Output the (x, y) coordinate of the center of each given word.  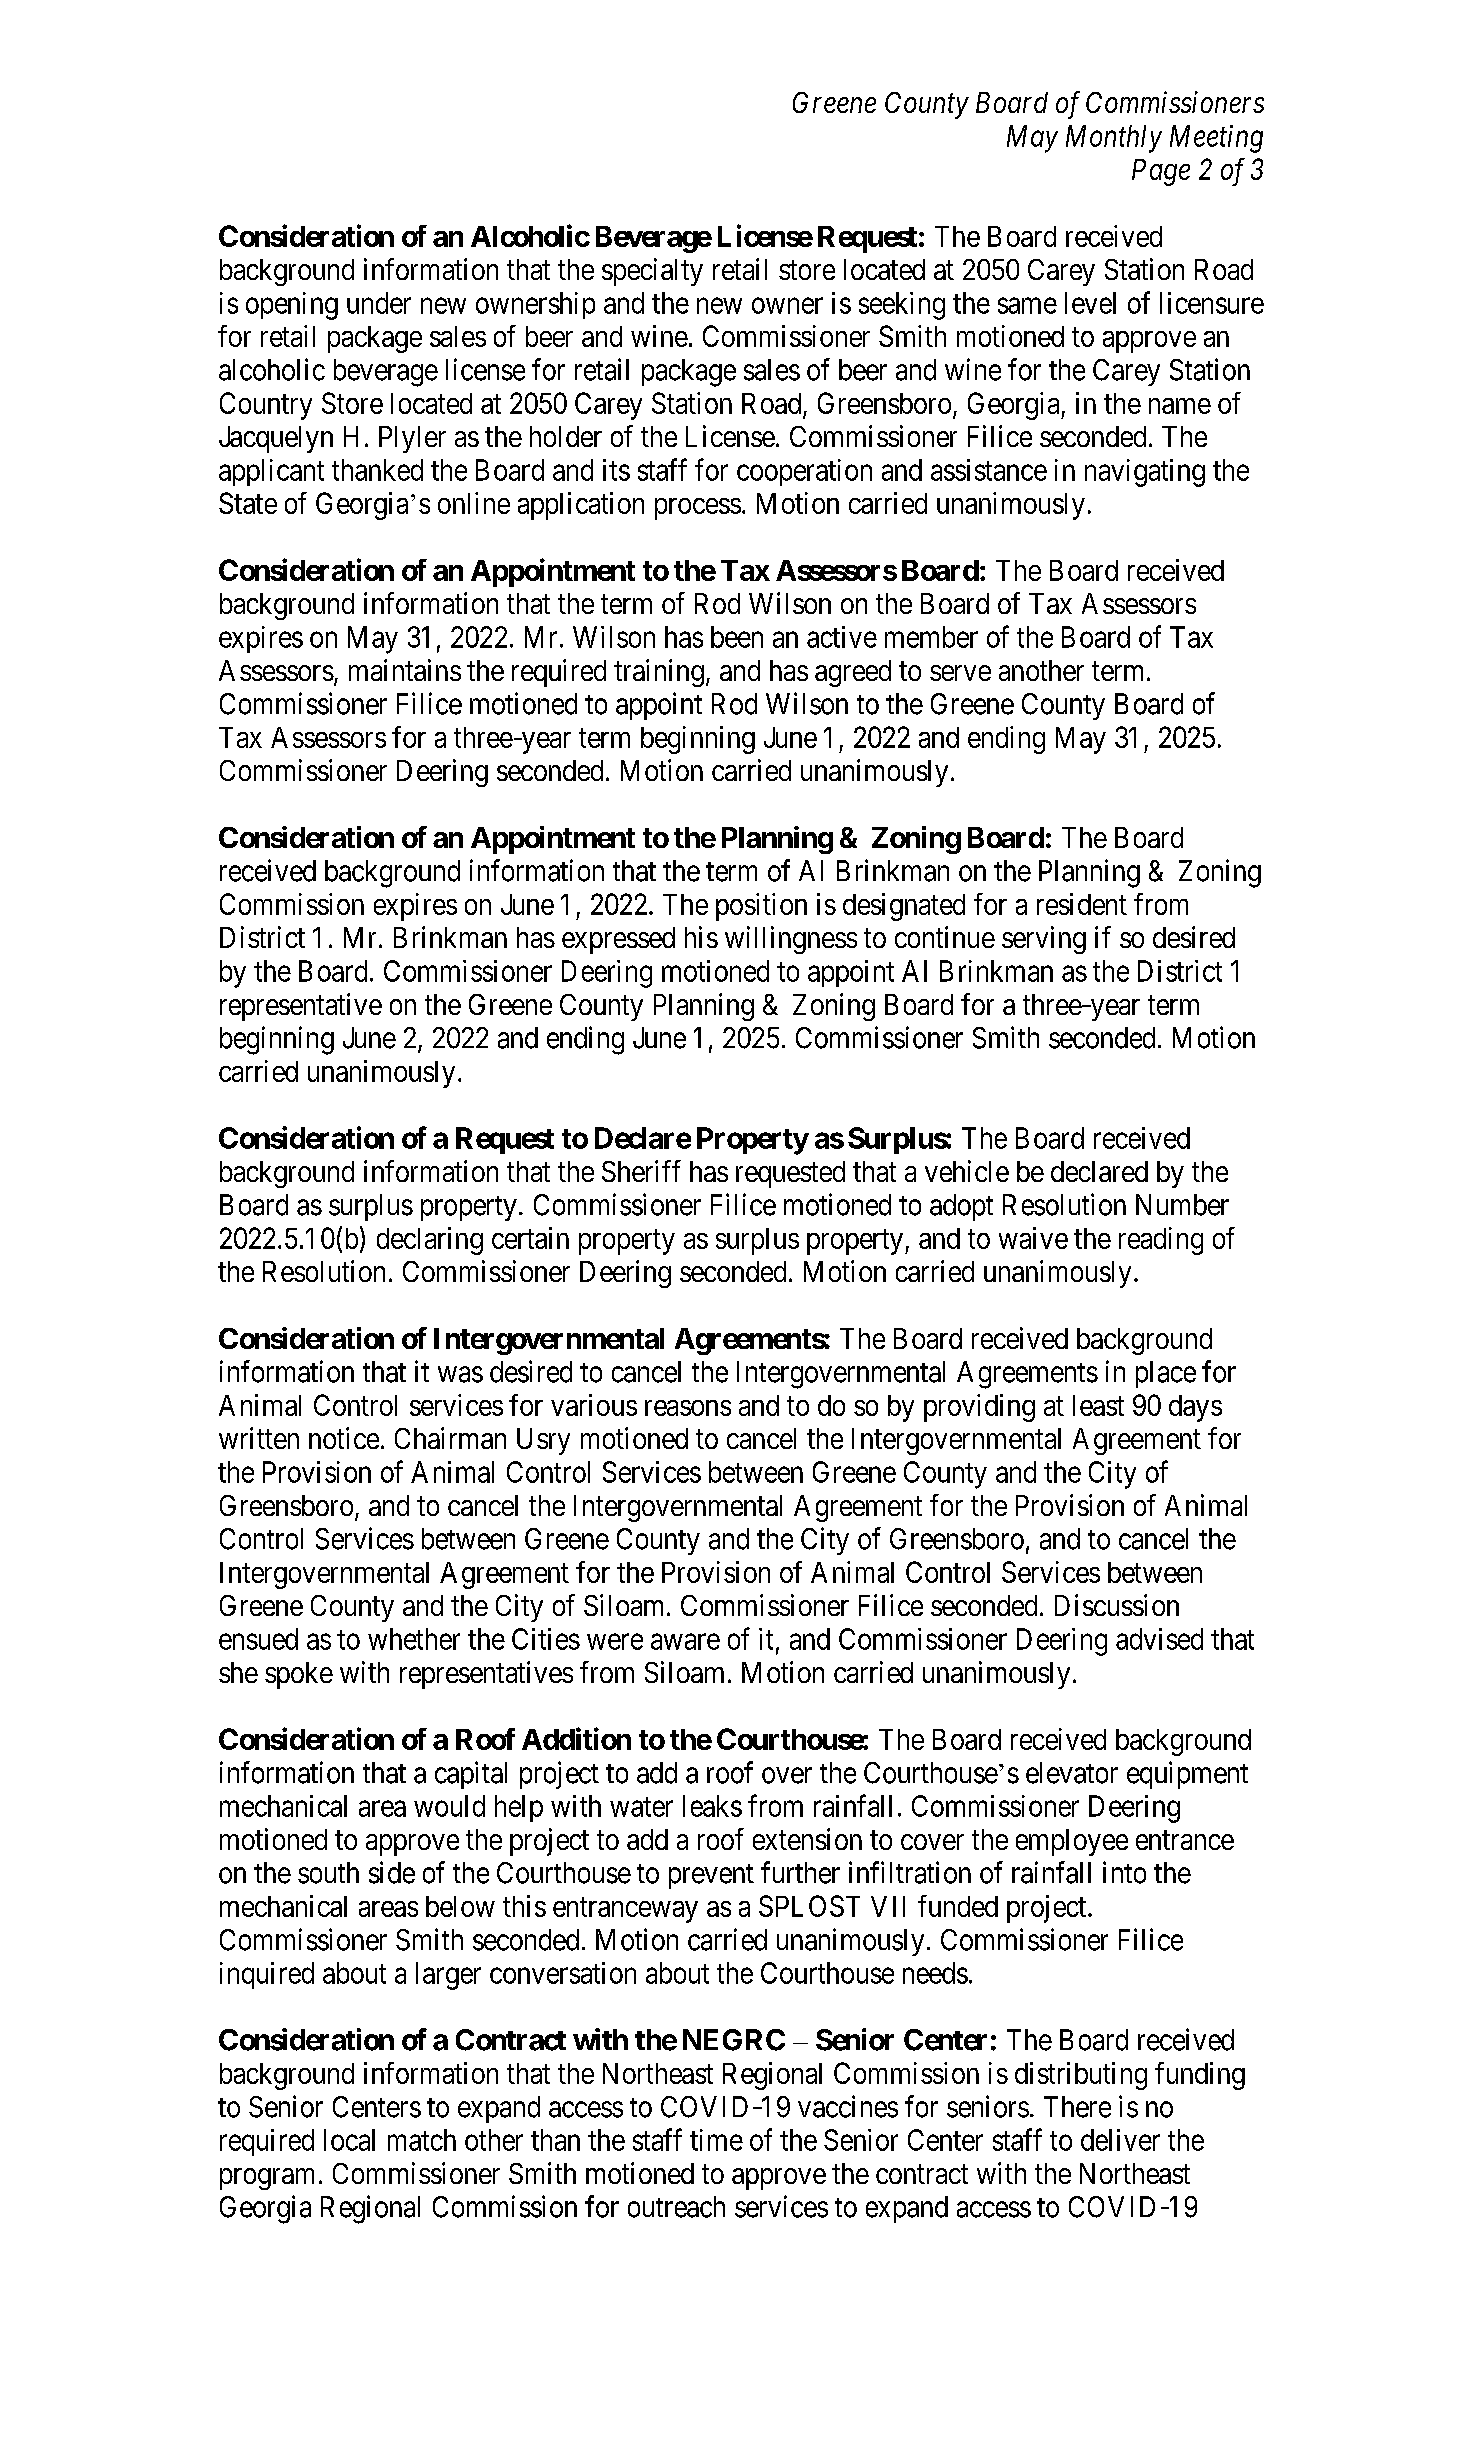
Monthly (1114, 139)
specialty (652, 272)
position (761, 907)
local (349, 2140)
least (1098, 1405)
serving (1044, 940)
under (379, 303)
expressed (618, 940)
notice (344, 1438)
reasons (688, 1408)
